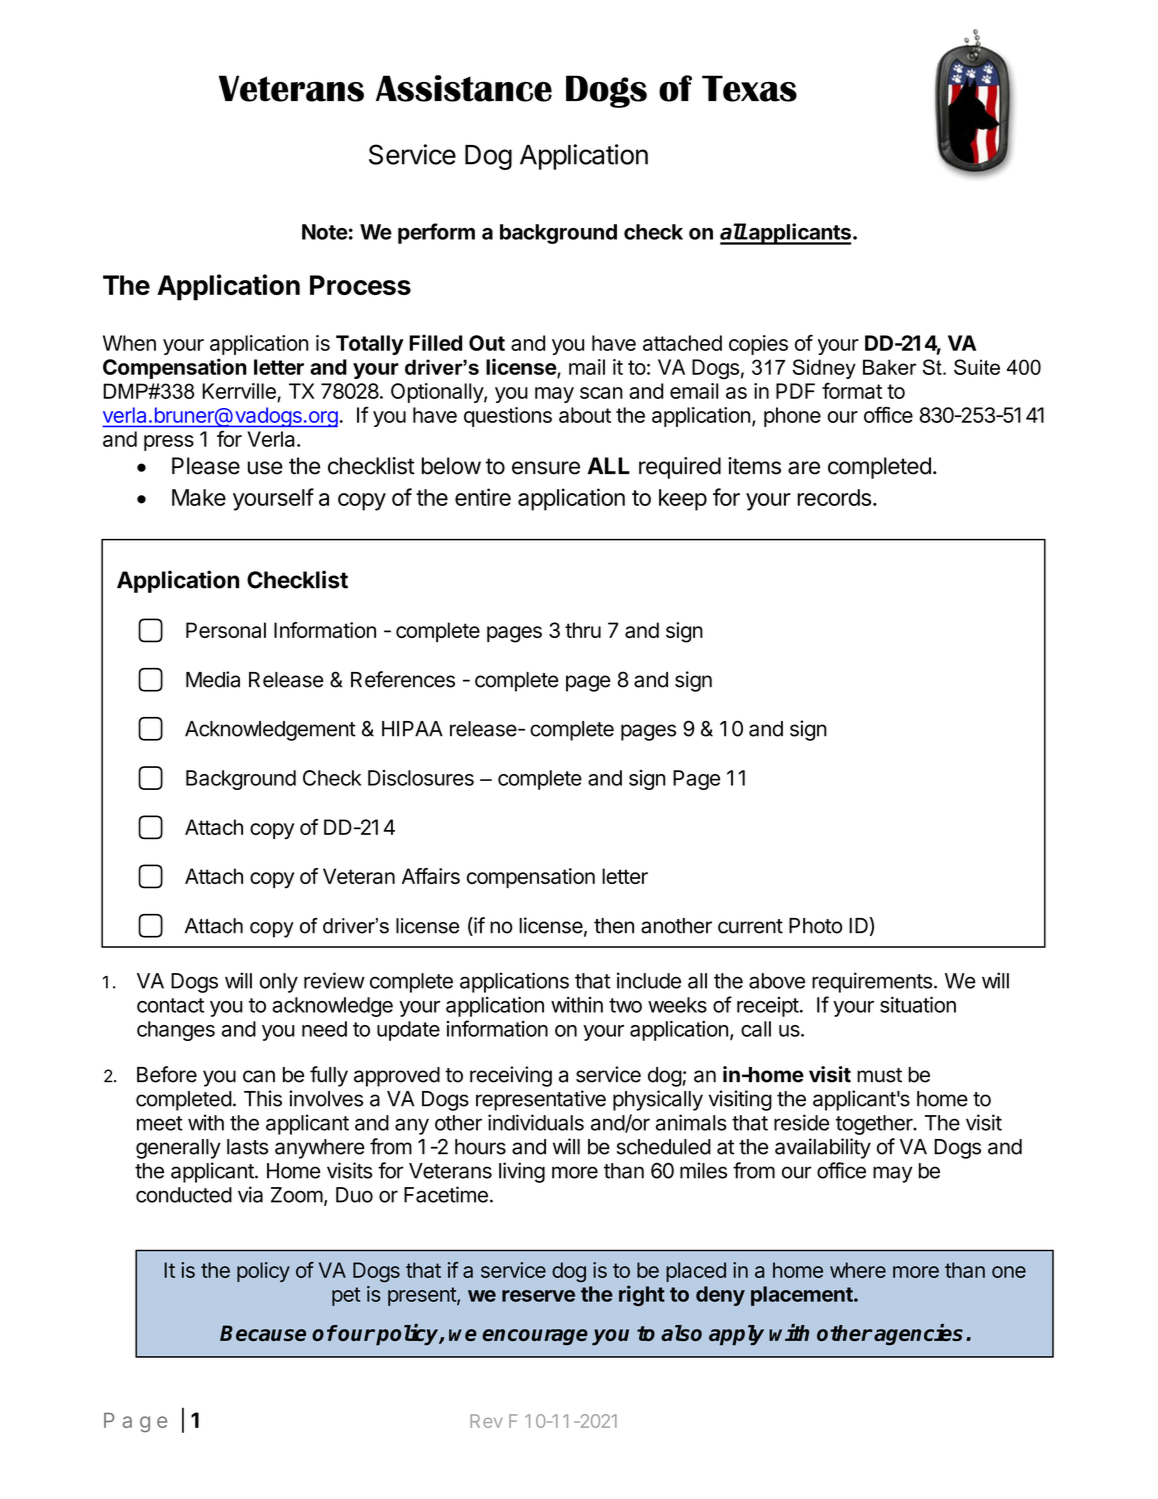  Describe the element at coordinates (464, 88) in the screenshot. I see `Assistance` at that location.
